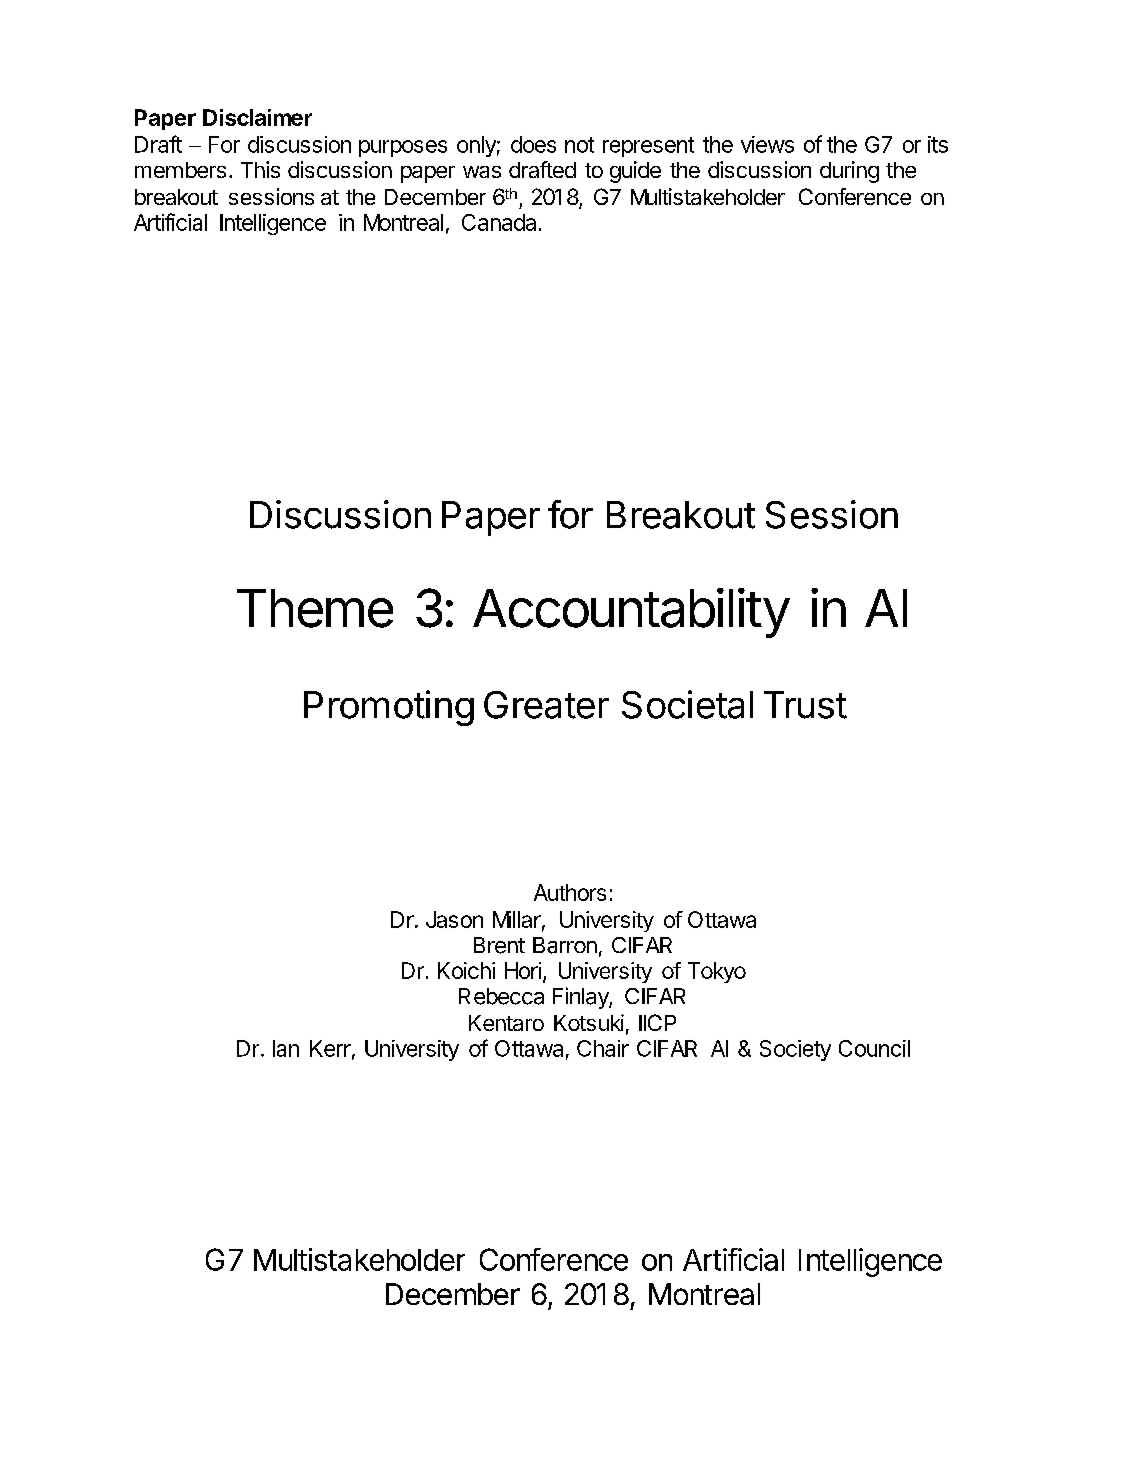  What do you see at coordinates (874, 1048) in the document?
I see `Council` at bounding box center [874, 1048].
